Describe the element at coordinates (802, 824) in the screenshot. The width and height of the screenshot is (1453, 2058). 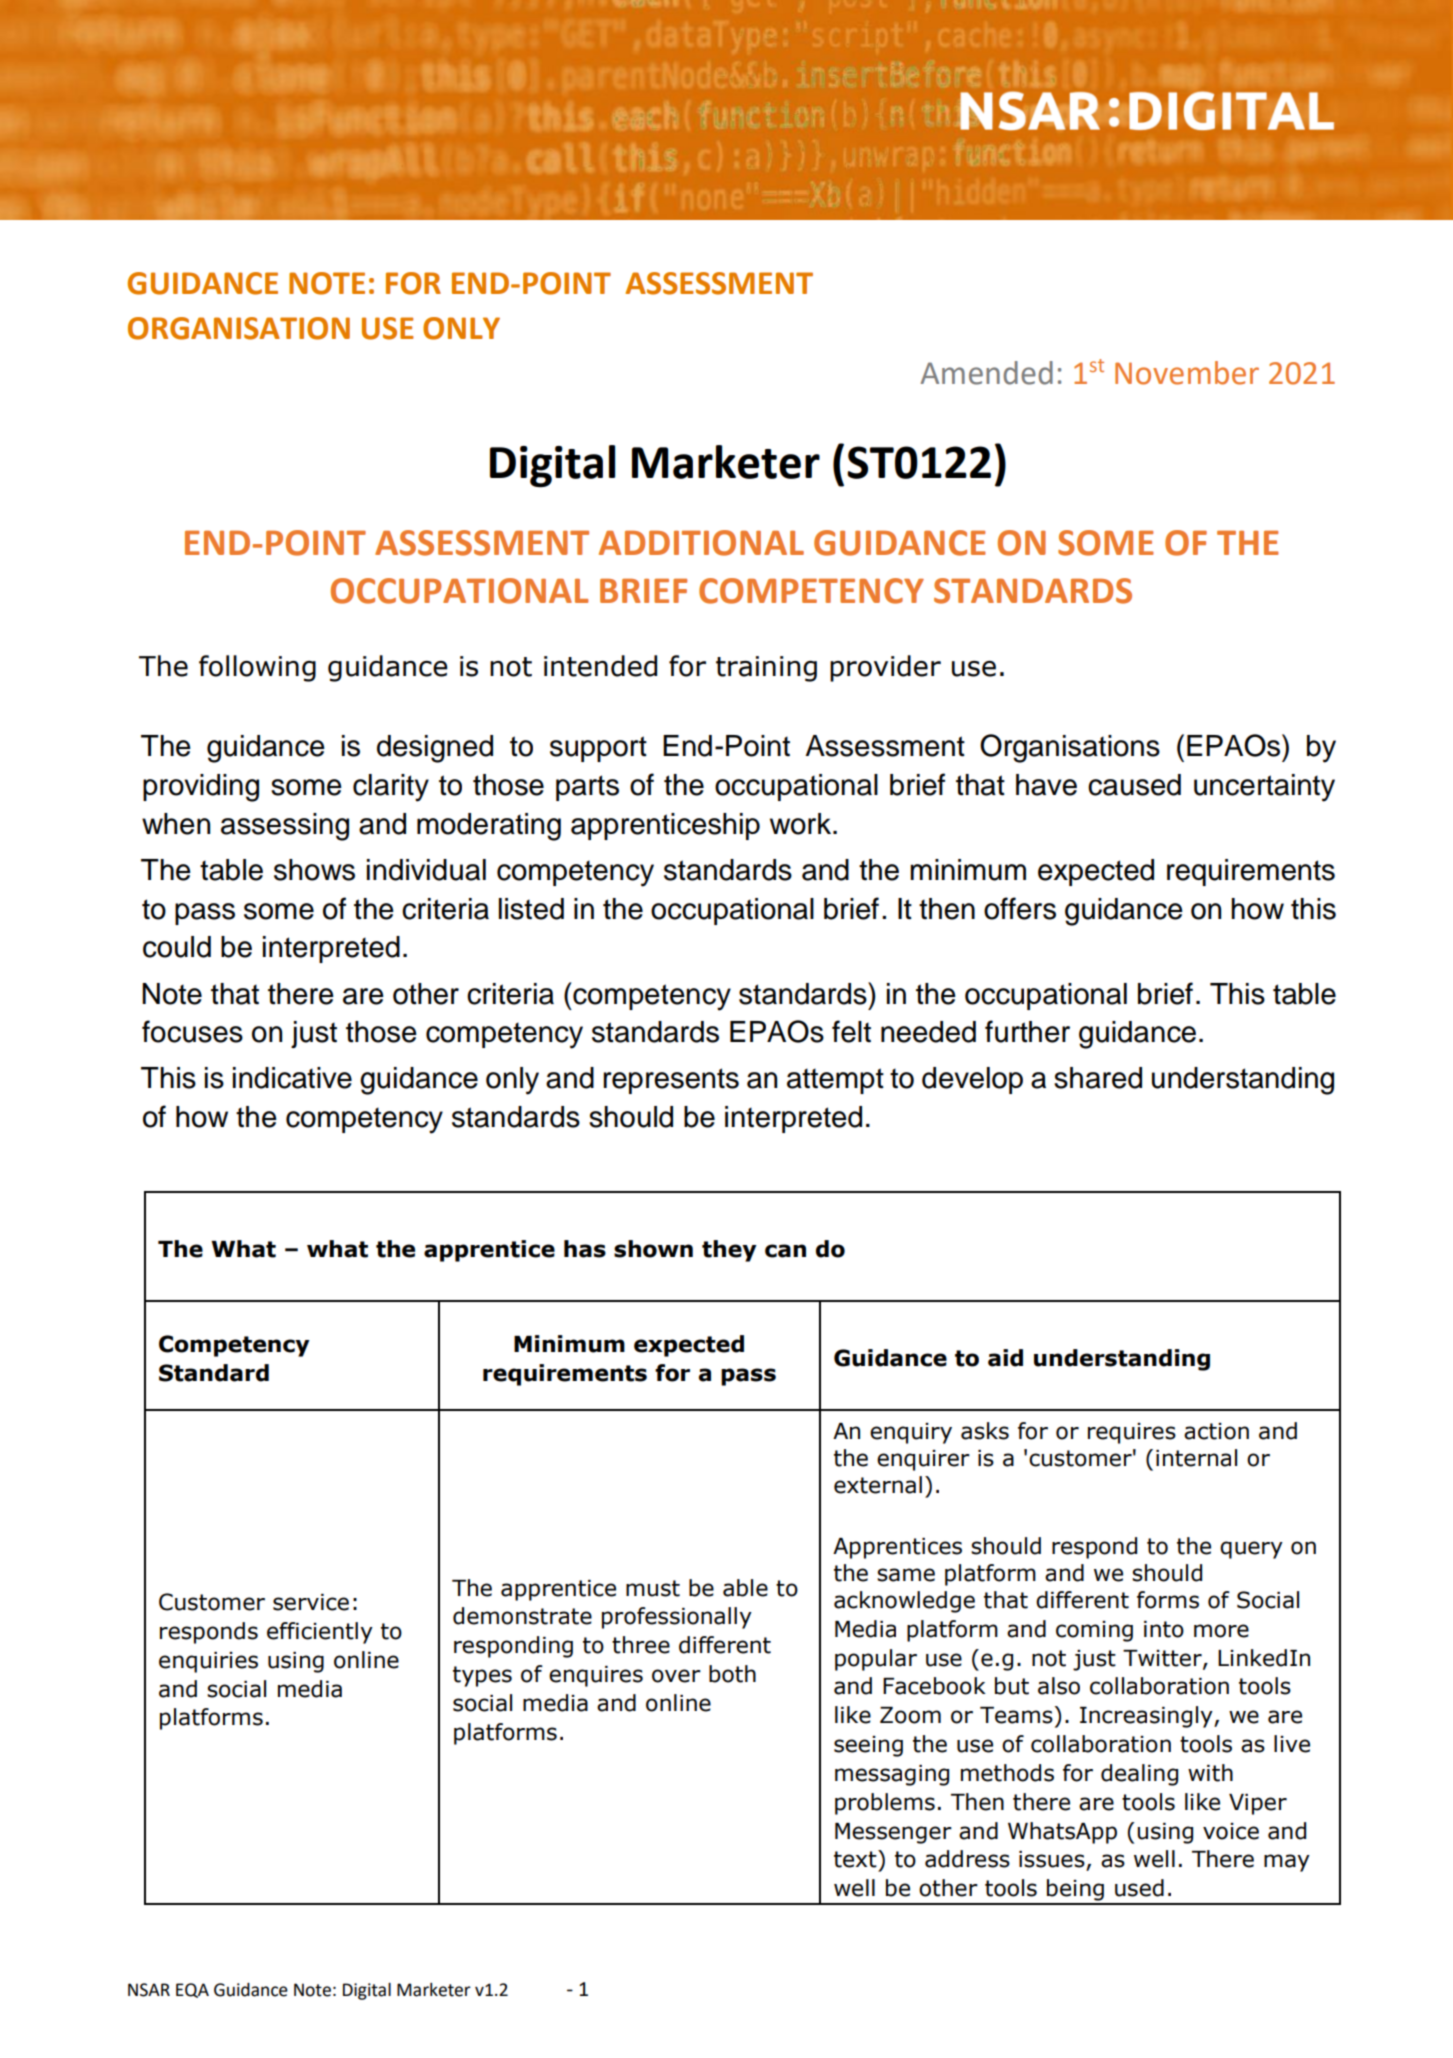
I see `work` at that location.
